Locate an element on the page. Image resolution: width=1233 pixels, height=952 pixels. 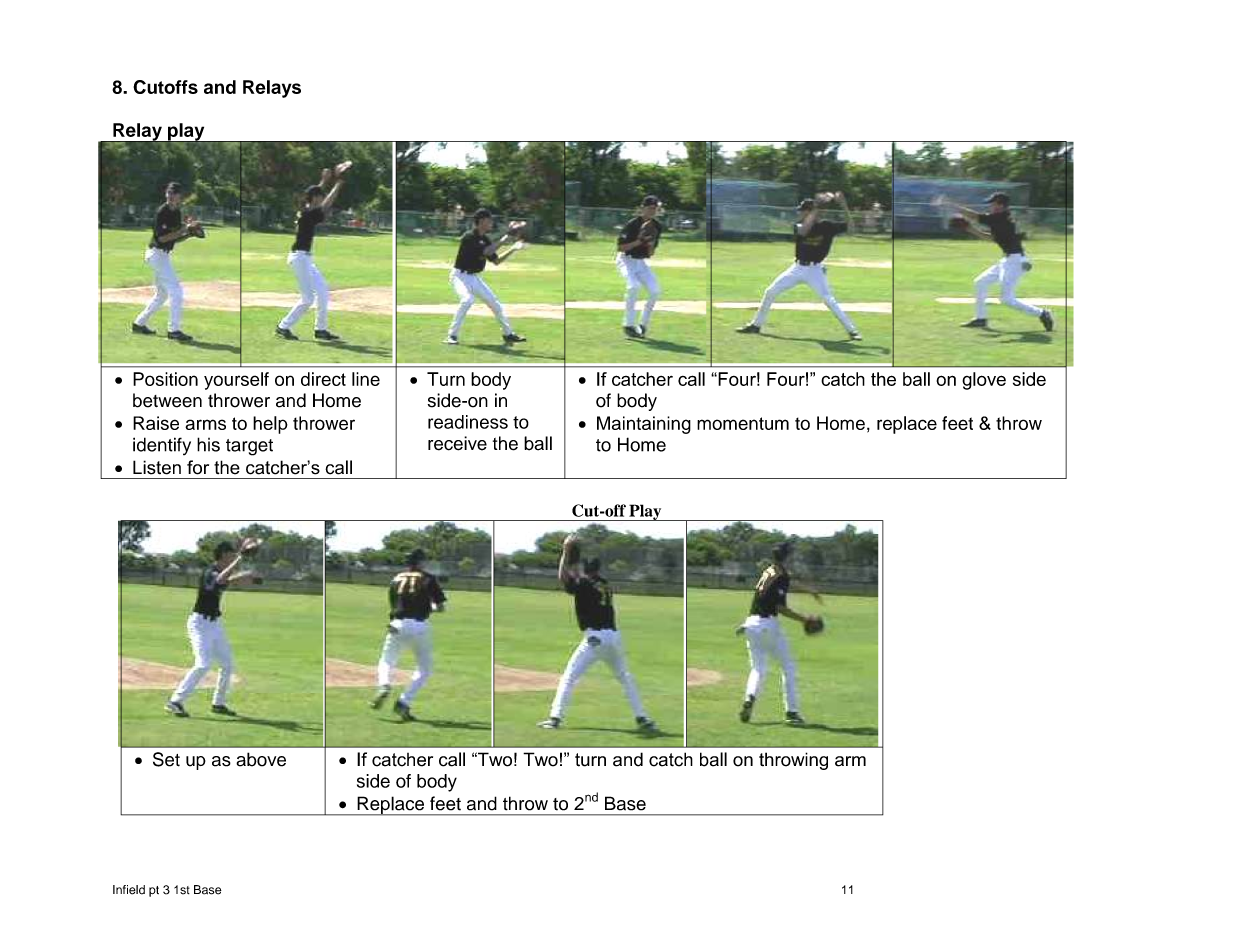
above is located at coordinates (261, 759).
